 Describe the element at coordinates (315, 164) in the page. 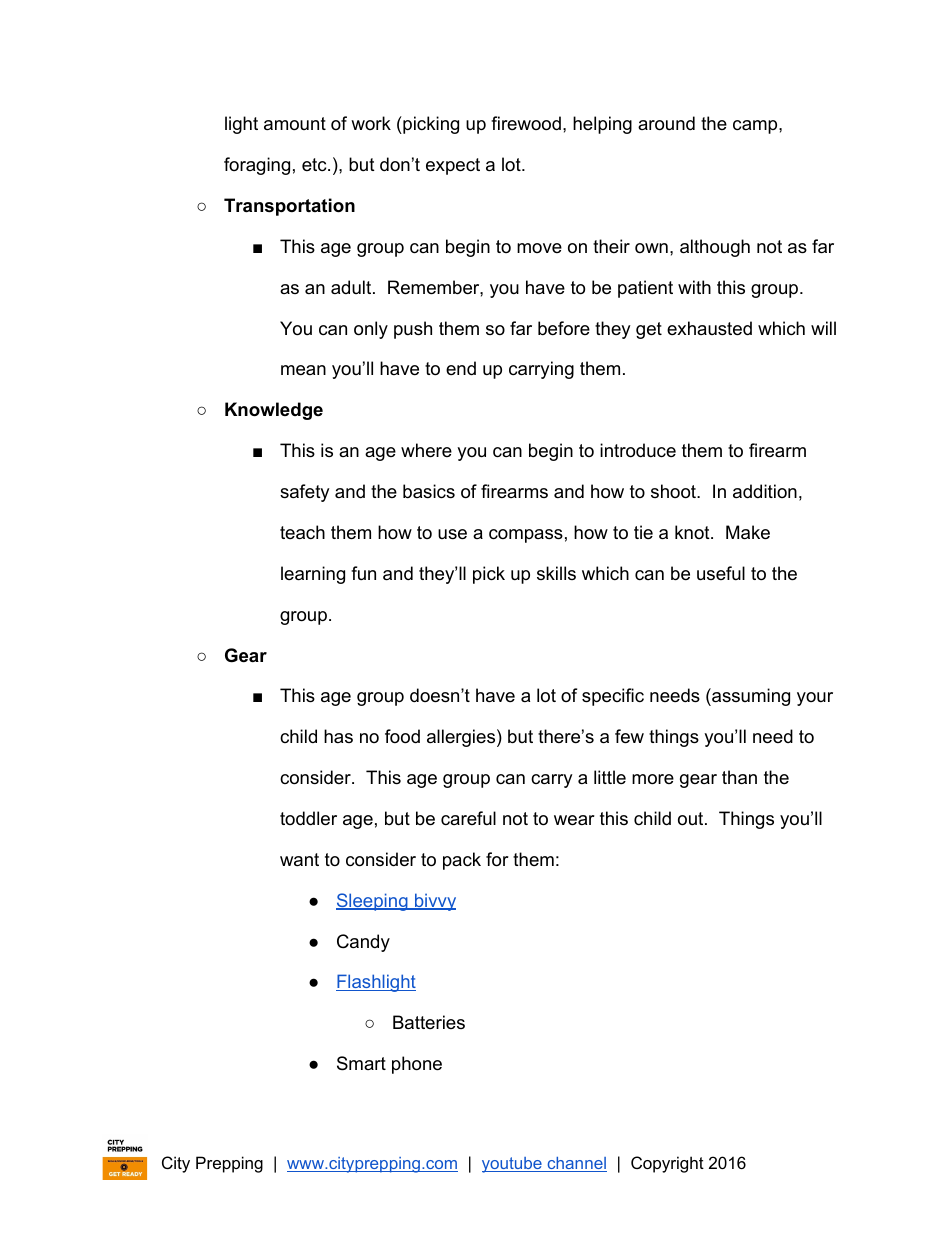

I see `etc` at that location.
